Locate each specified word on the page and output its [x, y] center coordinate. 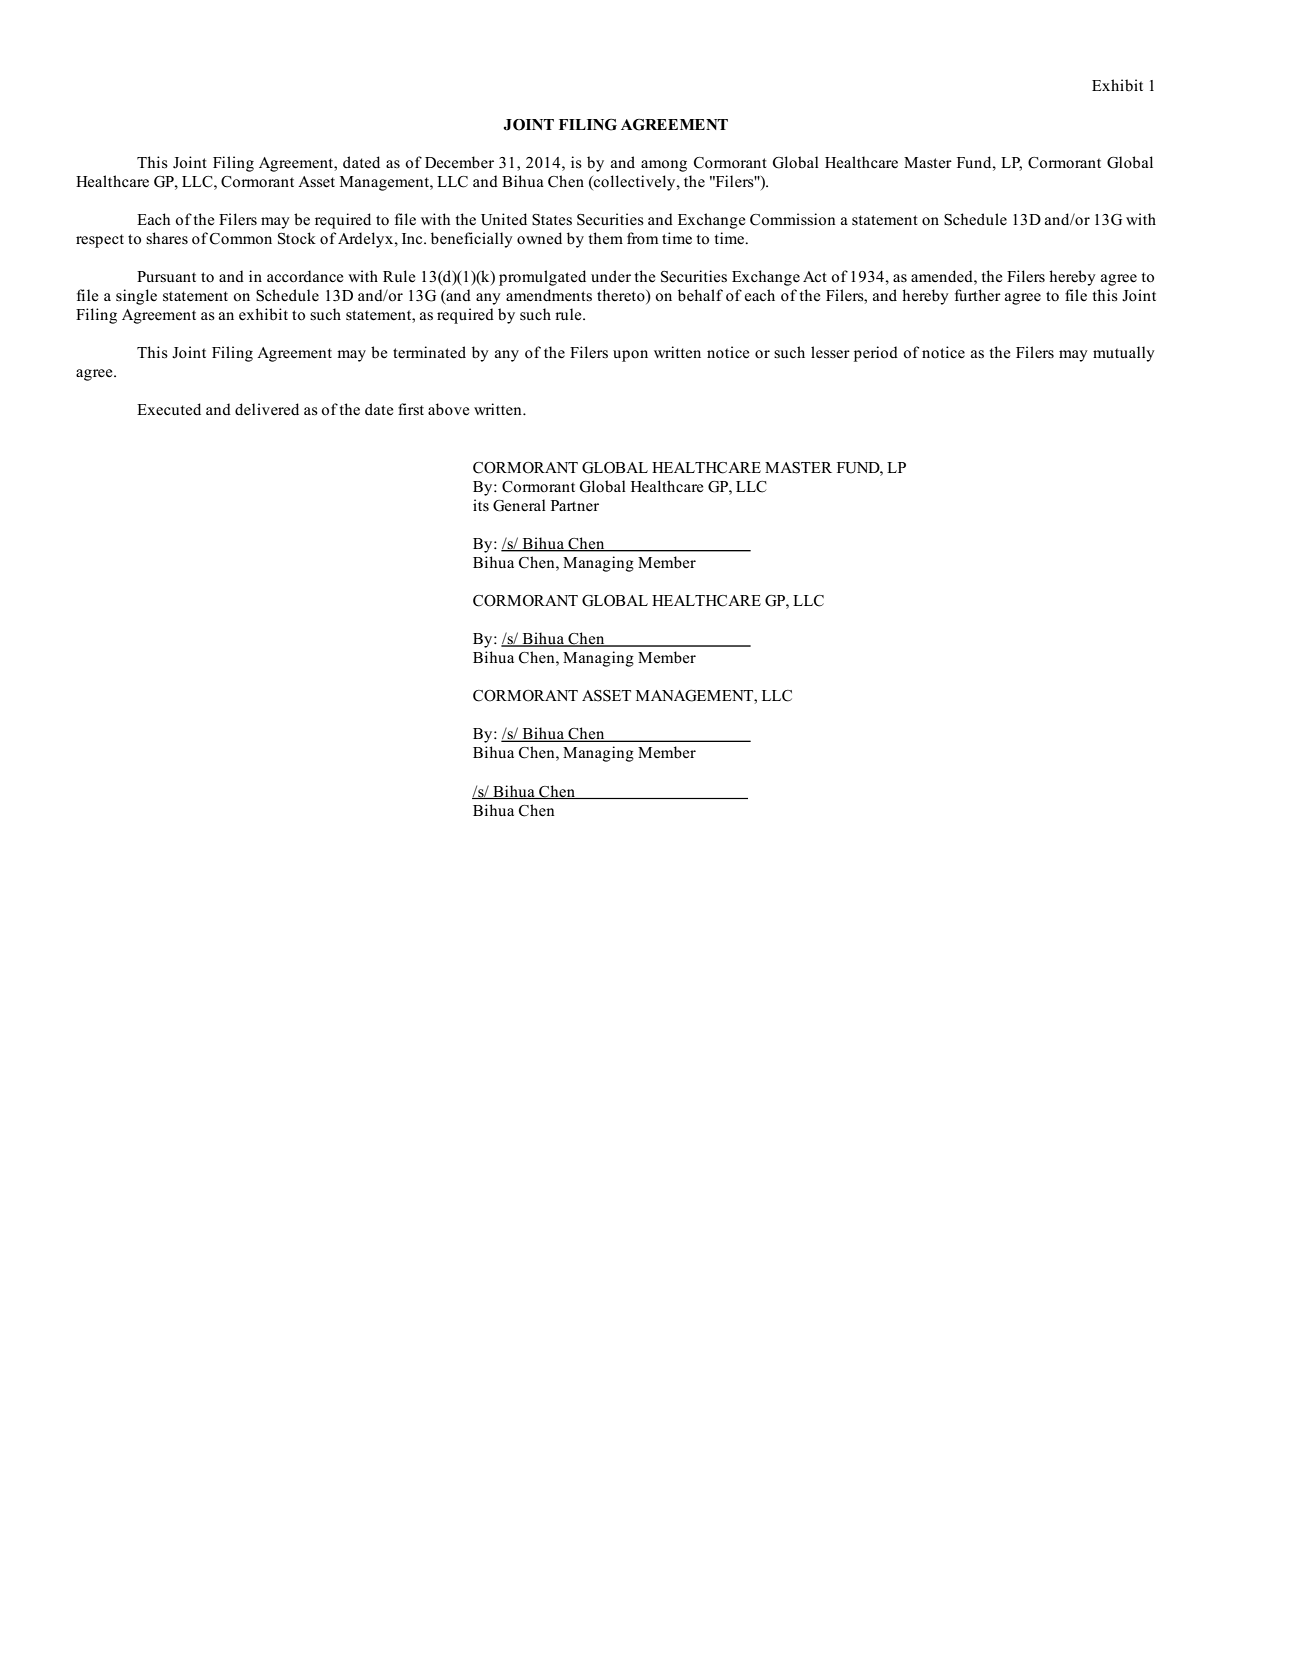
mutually [1124, 354]
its [481, 505]
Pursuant [166, 277]
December [459, 162]
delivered [267, 409]
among [664, 166]
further [978, 295]
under [611, 276]
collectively [635, 183]
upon [630, 356]
